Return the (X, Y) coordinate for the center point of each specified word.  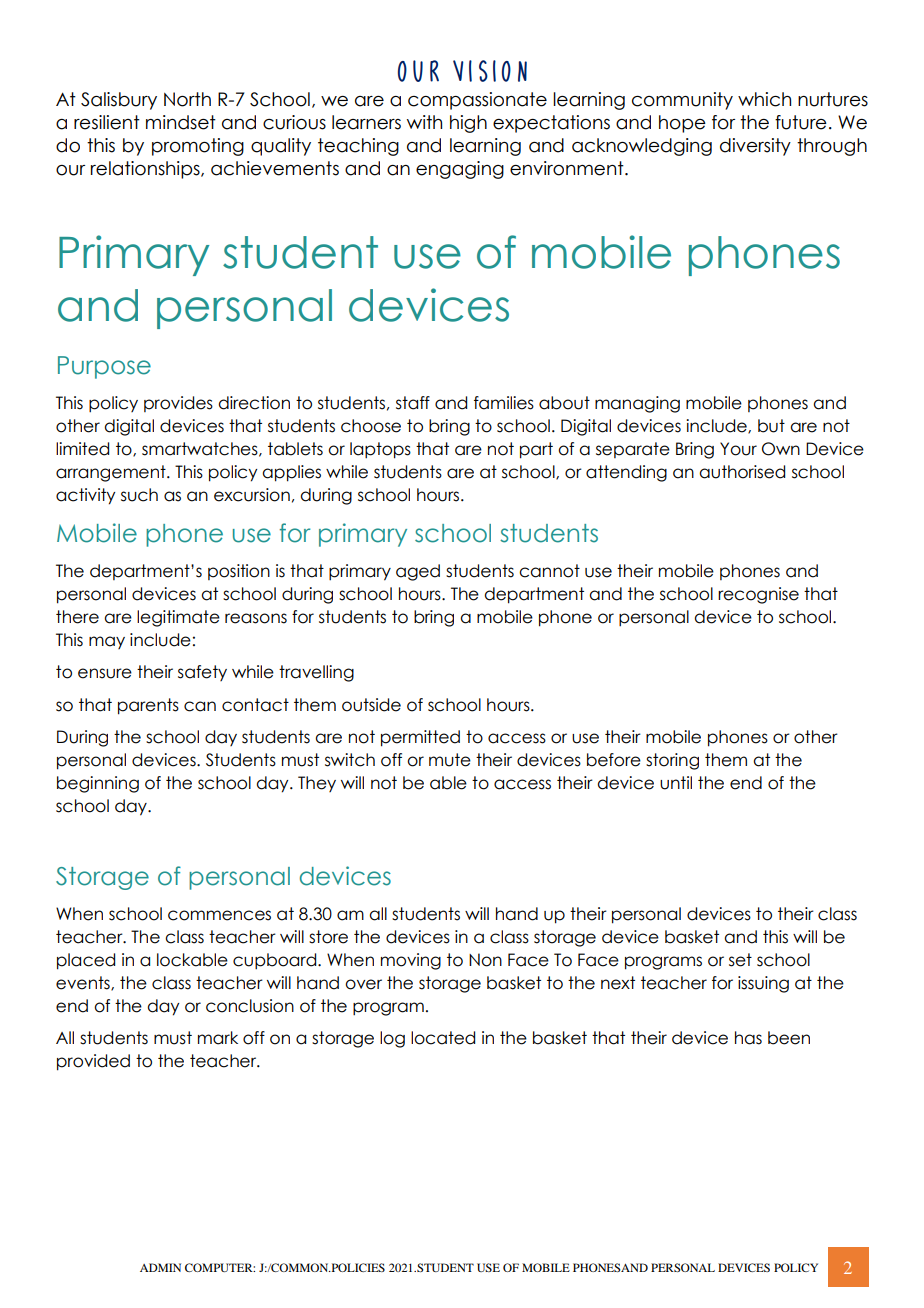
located (443, 1038)
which (764, 99)
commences (219, 915)
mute (450, 760)
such (139, 495)
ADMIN (160, 1267)
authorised (742, 472)
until (676, 783)
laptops (380, 450)
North (187, 99)
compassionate (477, 101)
